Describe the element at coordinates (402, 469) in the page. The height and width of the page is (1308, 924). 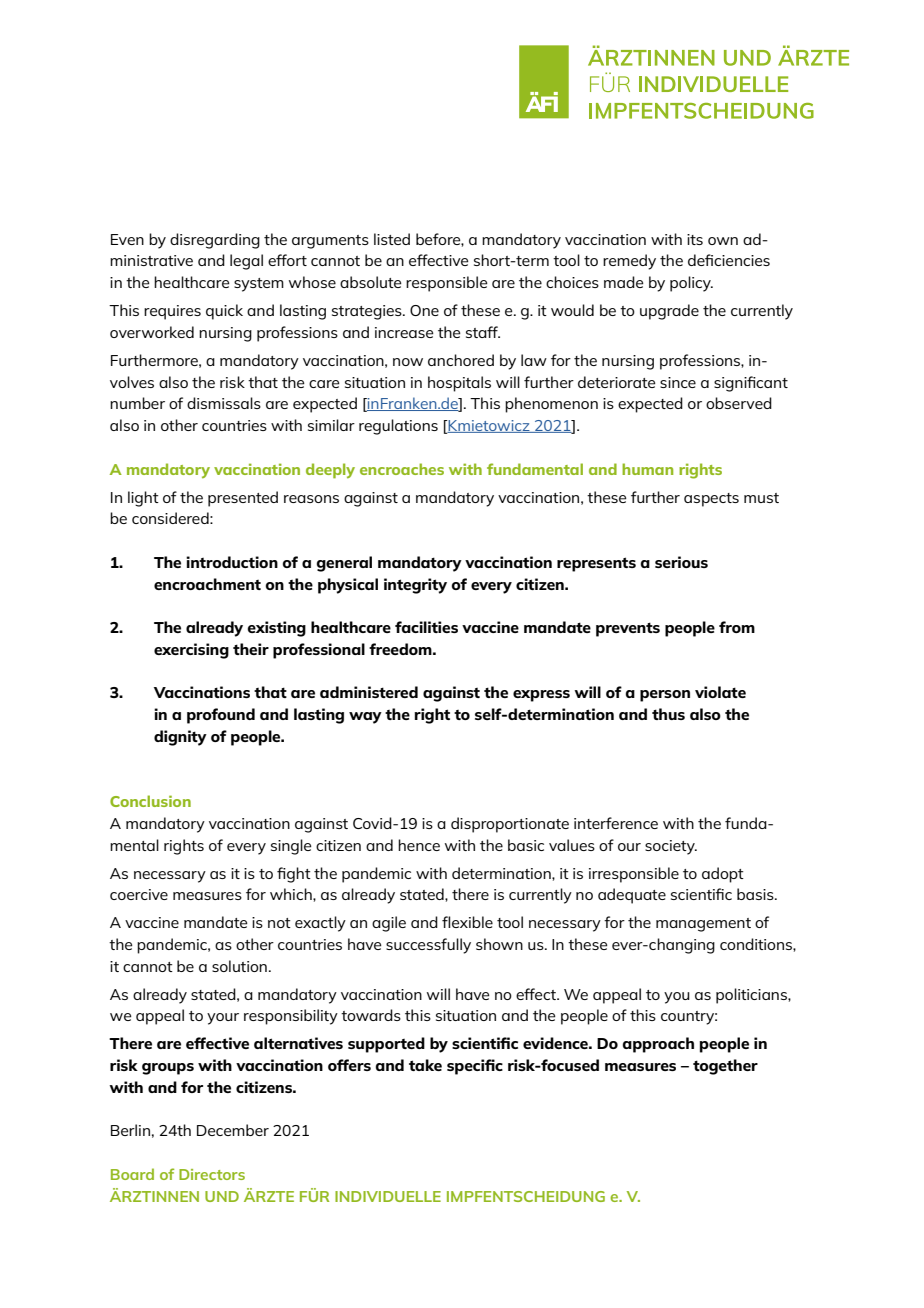
I see `encroaches` at that location.
